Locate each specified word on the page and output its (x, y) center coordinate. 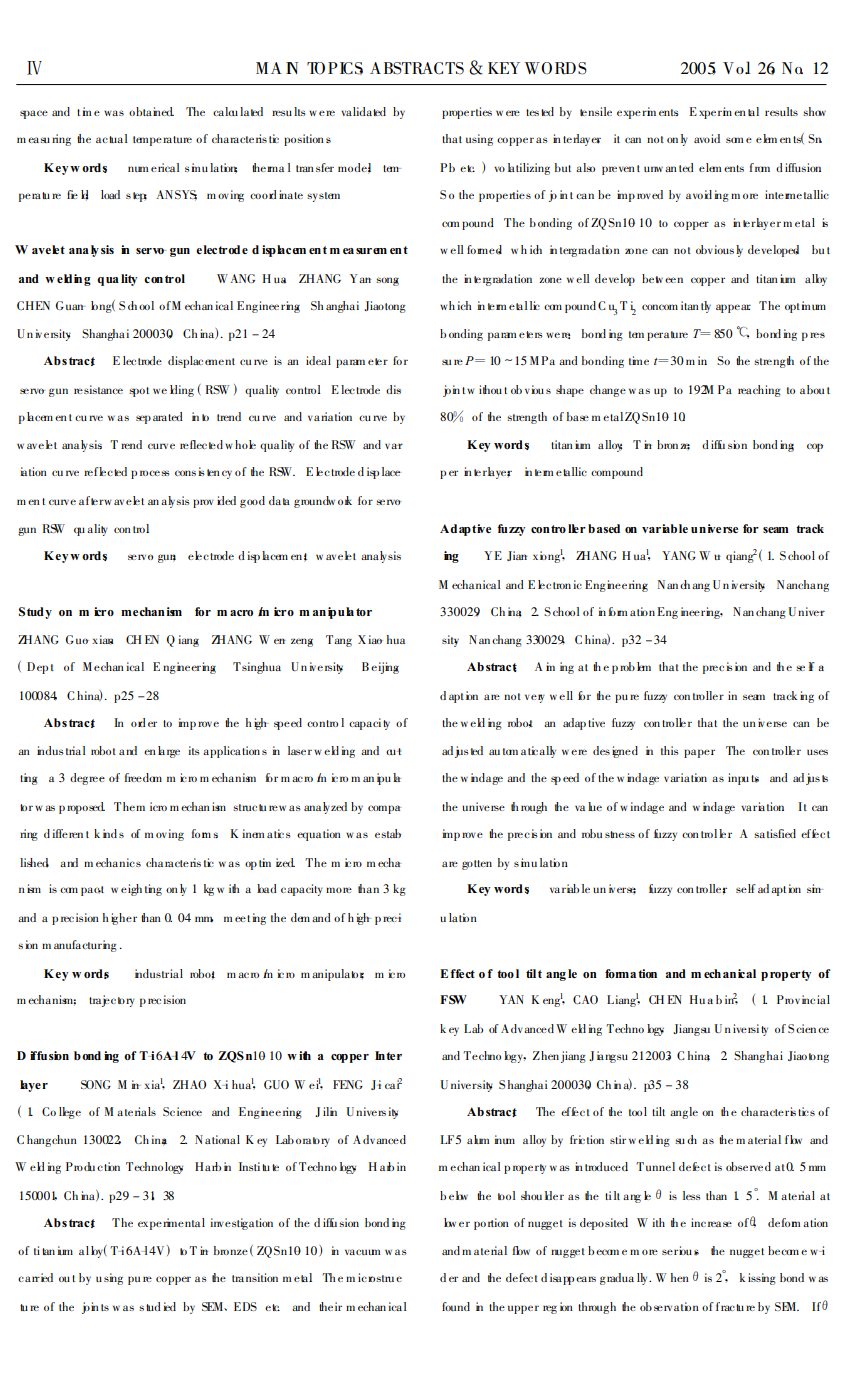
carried (35, 1277)
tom (510, 751)
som (734, 140)
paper (699, 753)
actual (112, 138)
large (169, 752)
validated (363, 111)
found (456, 1306)
